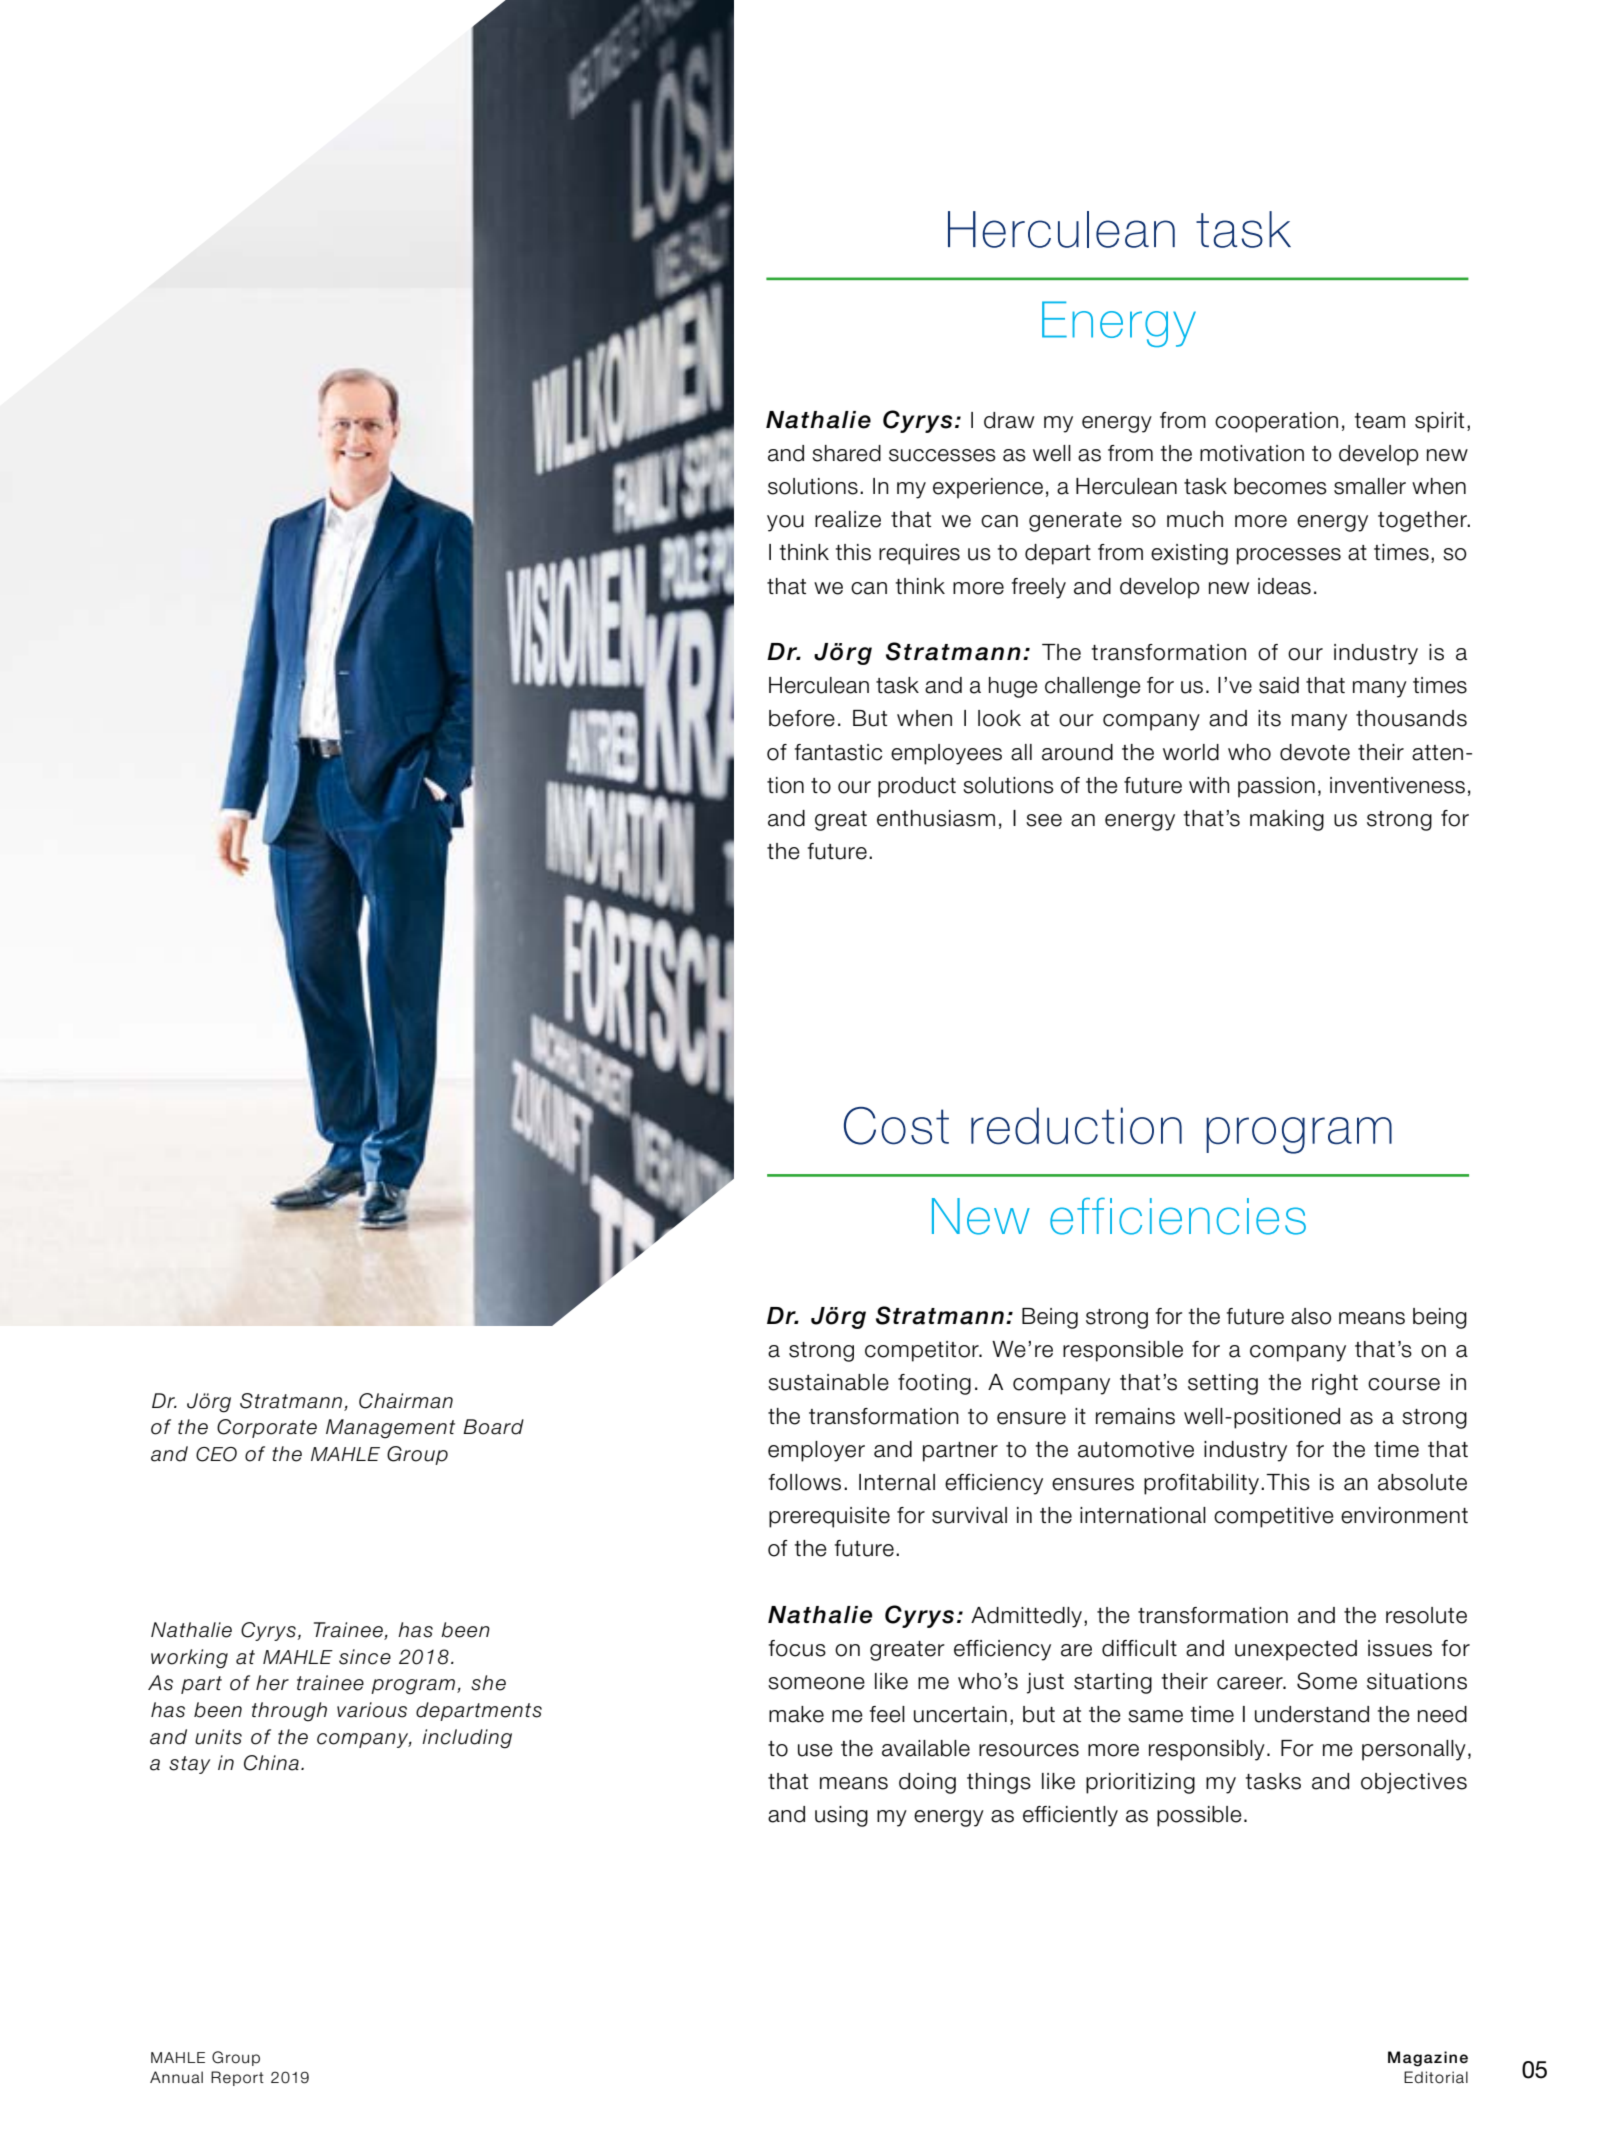 The width and height of the image is (1619, 2146). Describe the element at coordinates (785, 523) in the image. I see `you` at that location.
